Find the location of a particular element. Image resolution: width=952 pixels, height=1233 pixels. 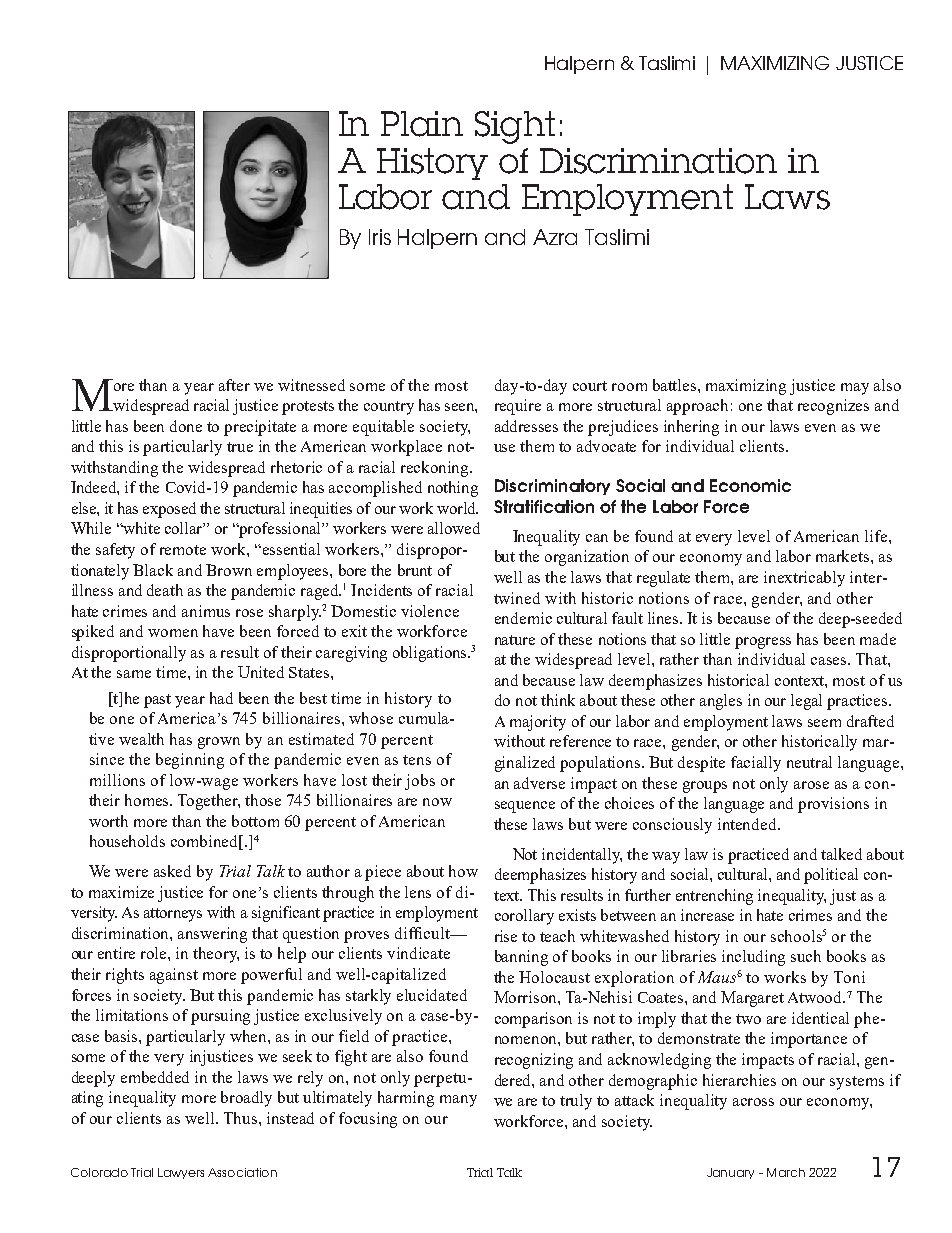

tens is located at coordinates (417, 760).
